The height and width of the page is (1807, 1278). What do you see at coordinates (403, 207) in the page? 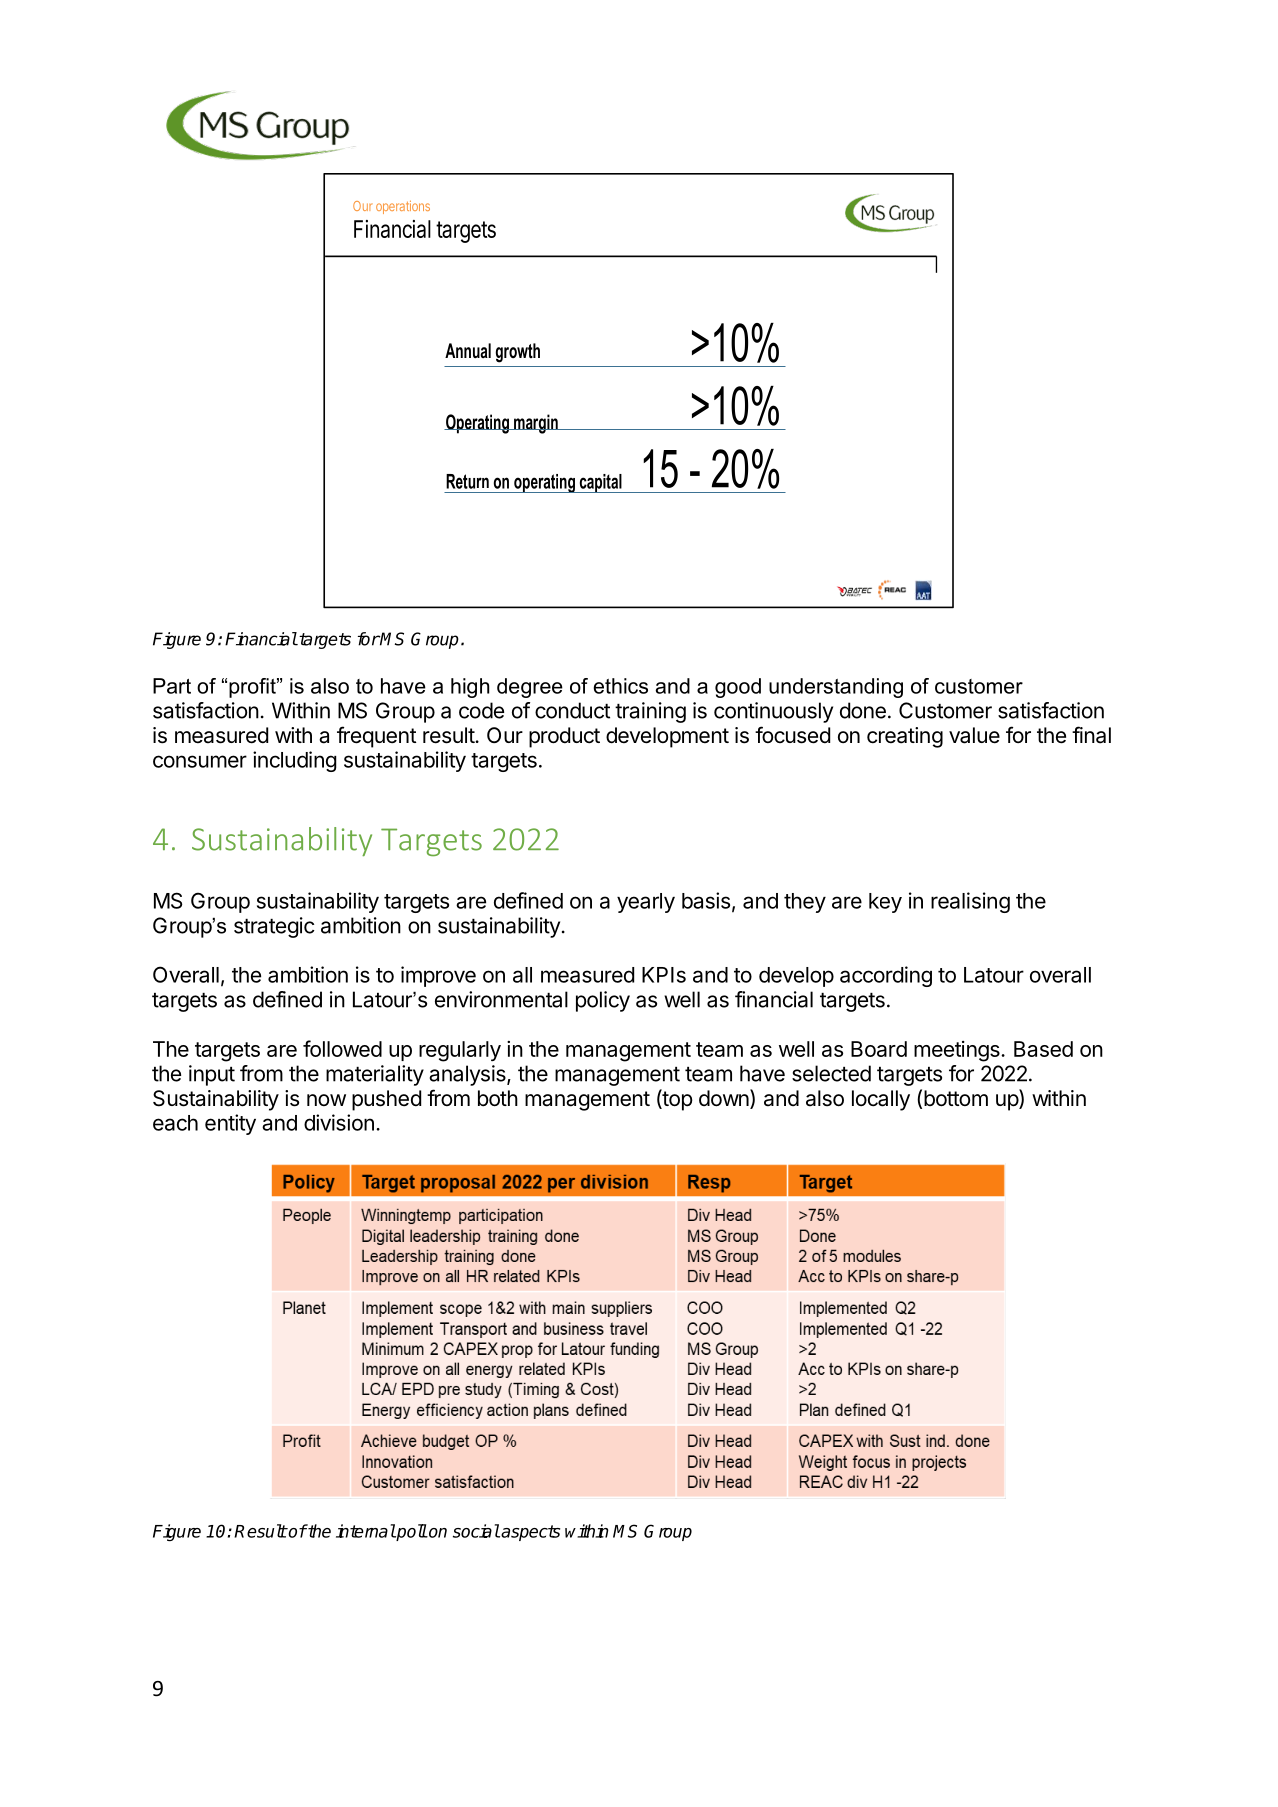
I see `operations` at bounding box center [403, 207].
